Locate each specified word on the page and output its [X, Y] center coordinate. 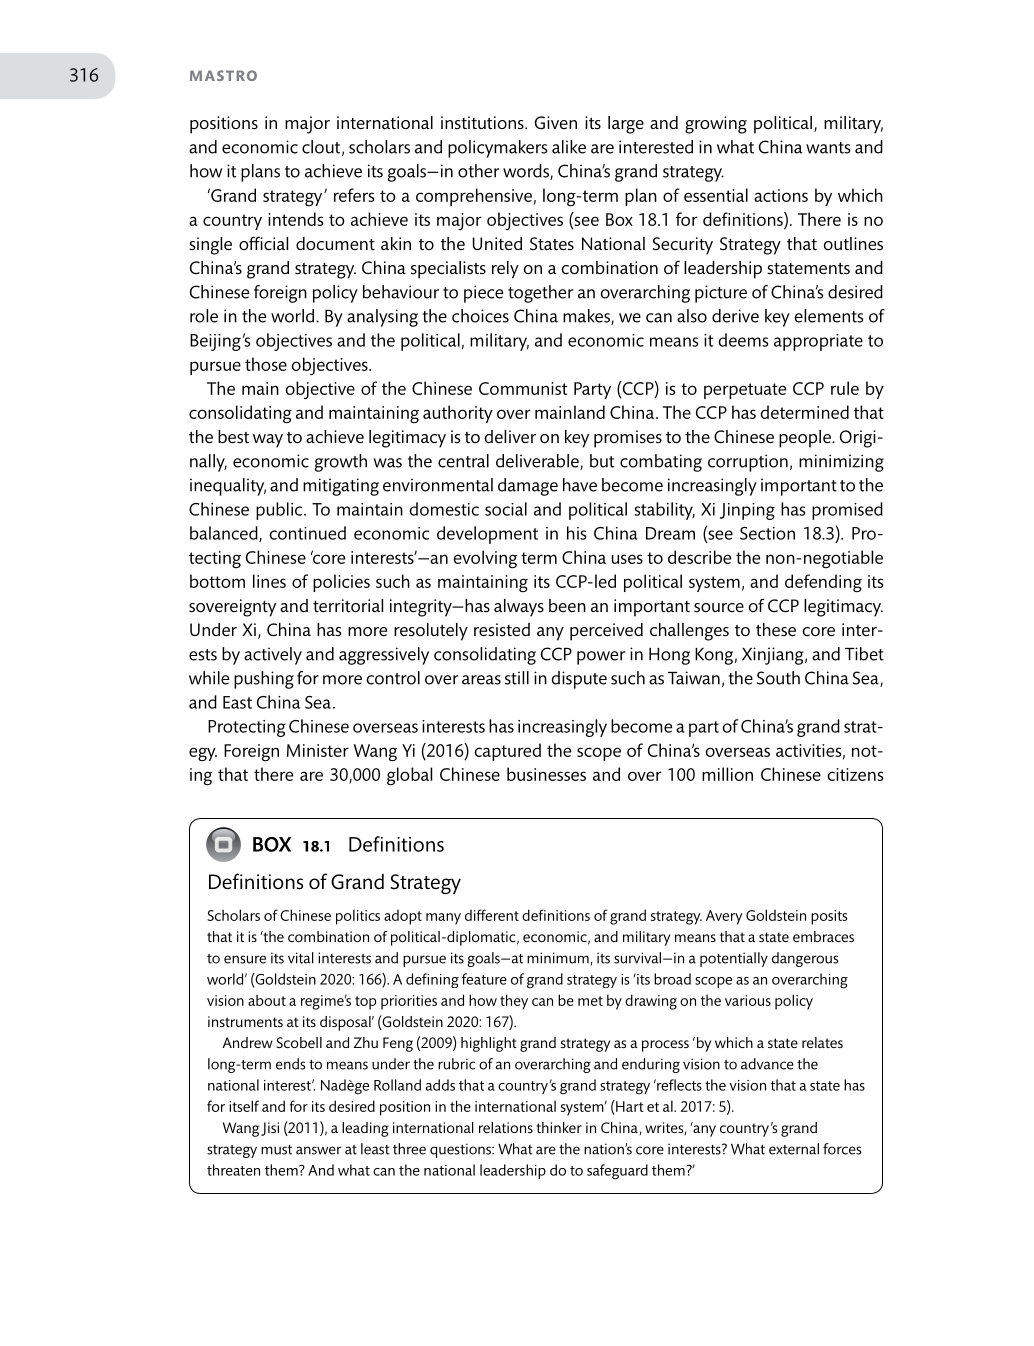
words [527, 172]
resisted [502, 629]
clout [321, 147]
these [776, 630]
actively [273, 656]
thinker [559, 1127]
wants [828, 148]
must [276, 1150]
